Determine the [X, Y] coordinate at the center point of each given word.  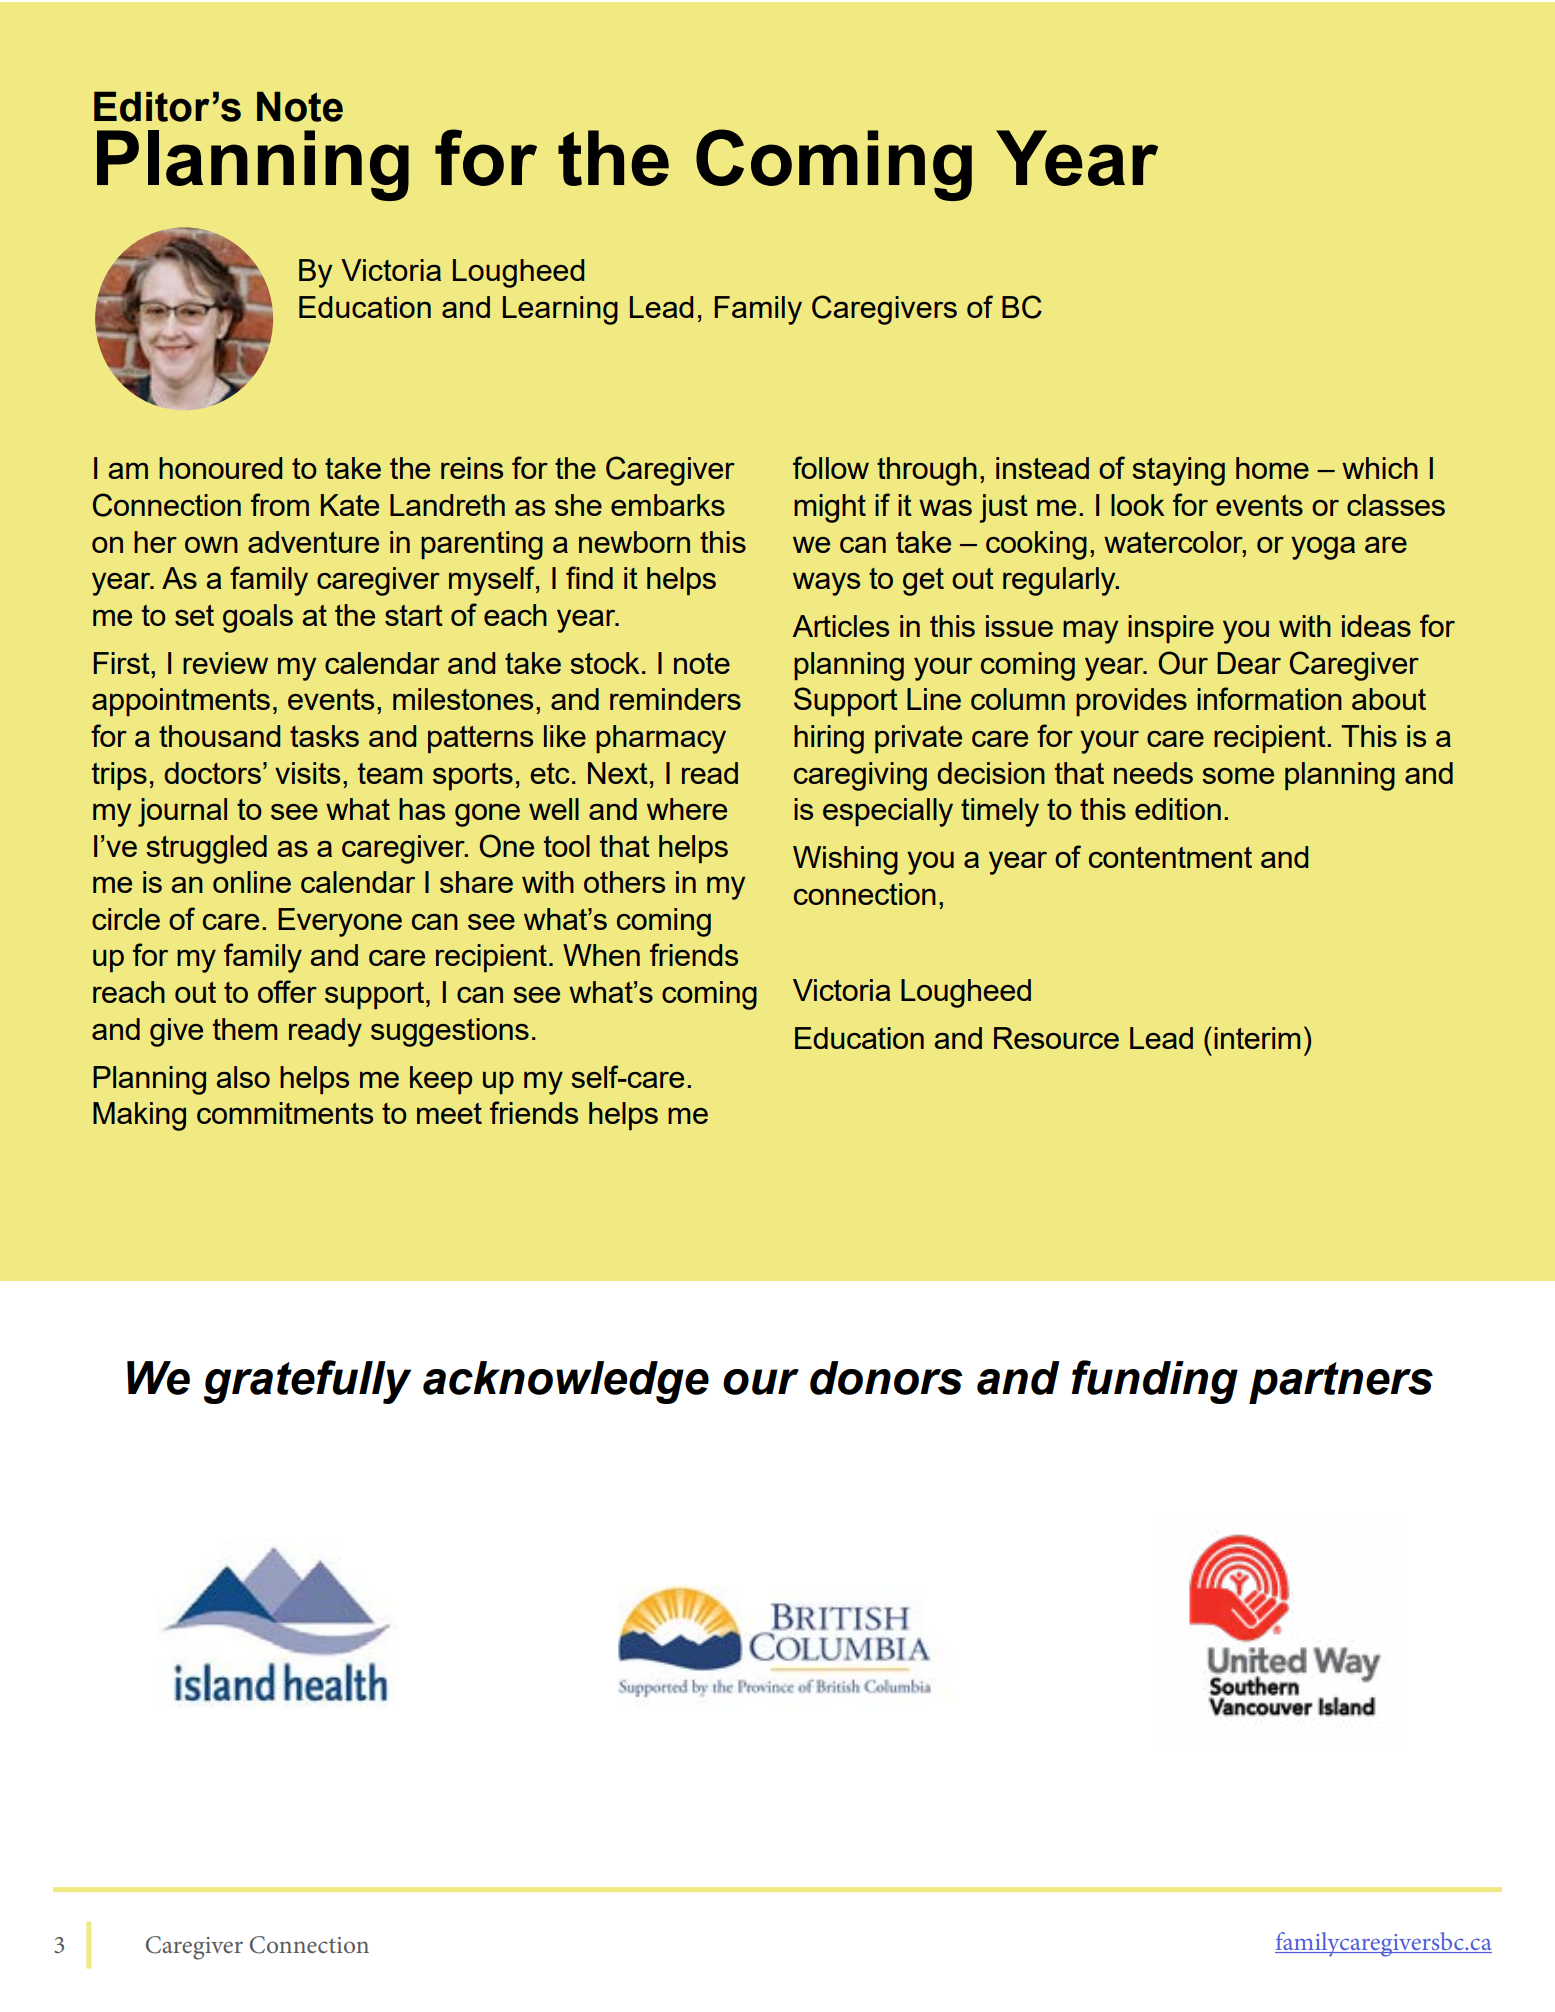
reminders [675, 699]
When [601, 955]
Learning [560, 310]
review [225, 663]
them [245, 1029]
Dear [1249, 663]
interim [1257, 1038]
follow [831, 467]
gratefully [307, 1382]
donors [886, 1378]
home [1272, 468]
